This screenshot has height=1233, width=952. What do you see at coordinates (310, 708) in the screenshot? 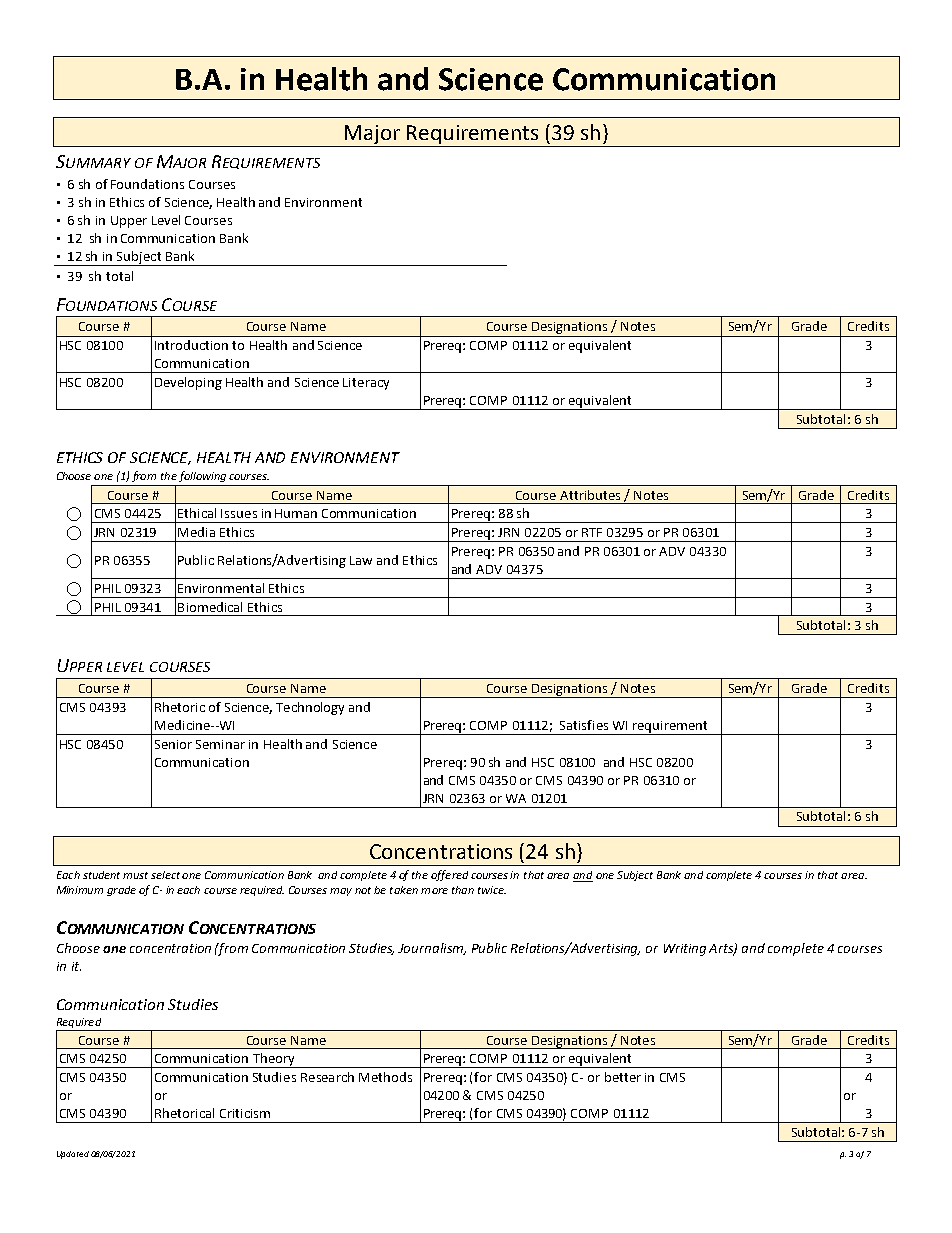
I see `Technology` at bounding box center [310, 708].
